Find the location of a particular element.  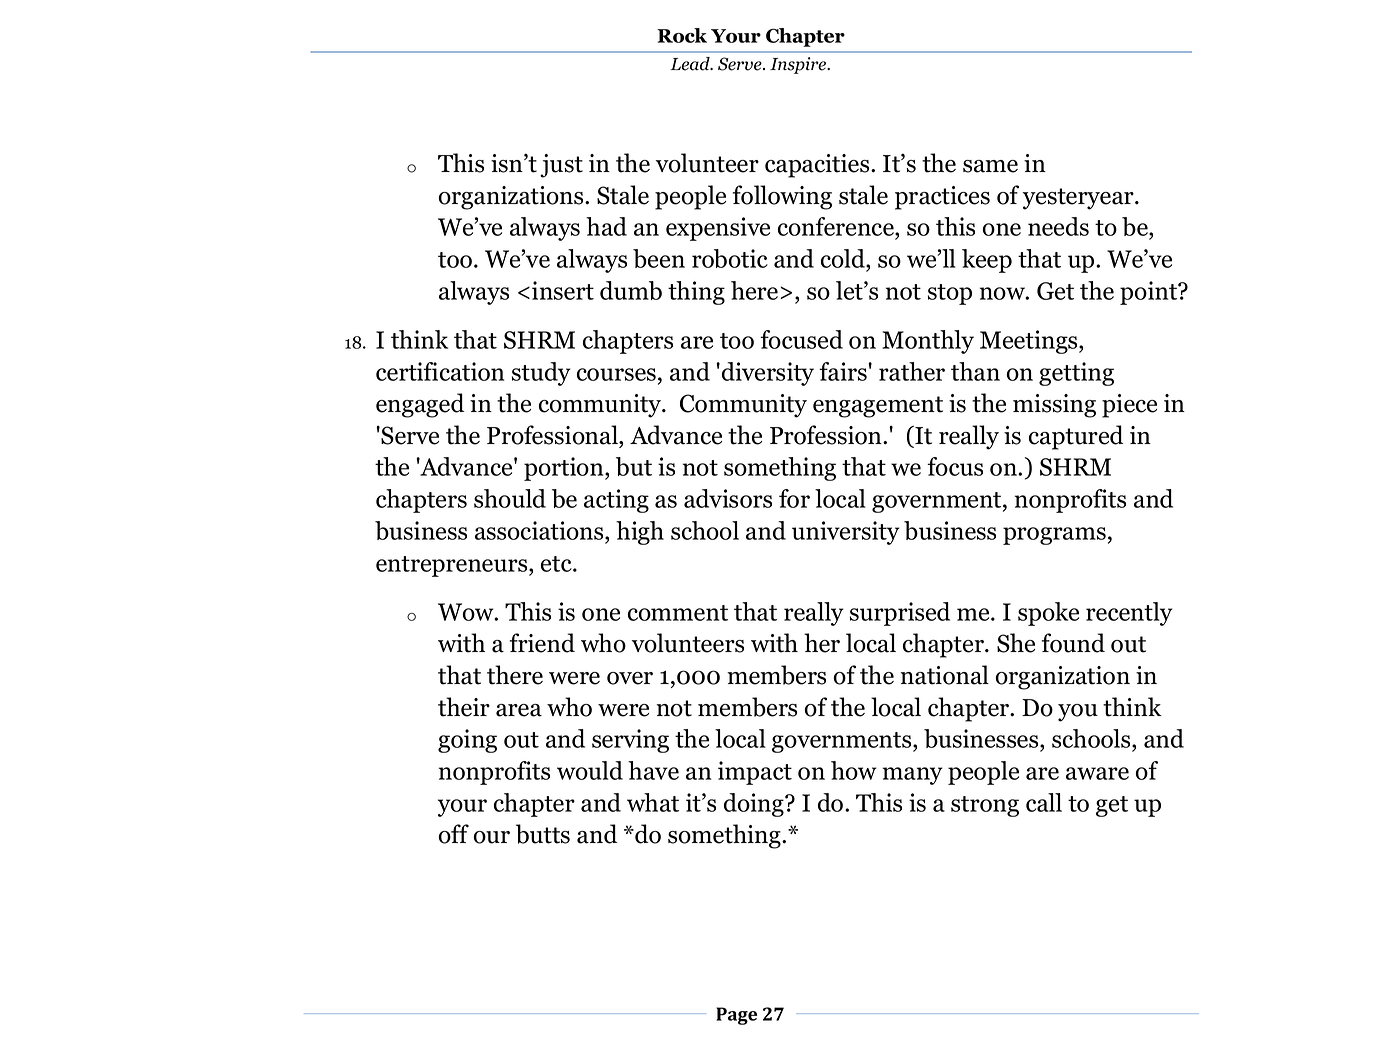

same is located at coordinates (990, 166).
